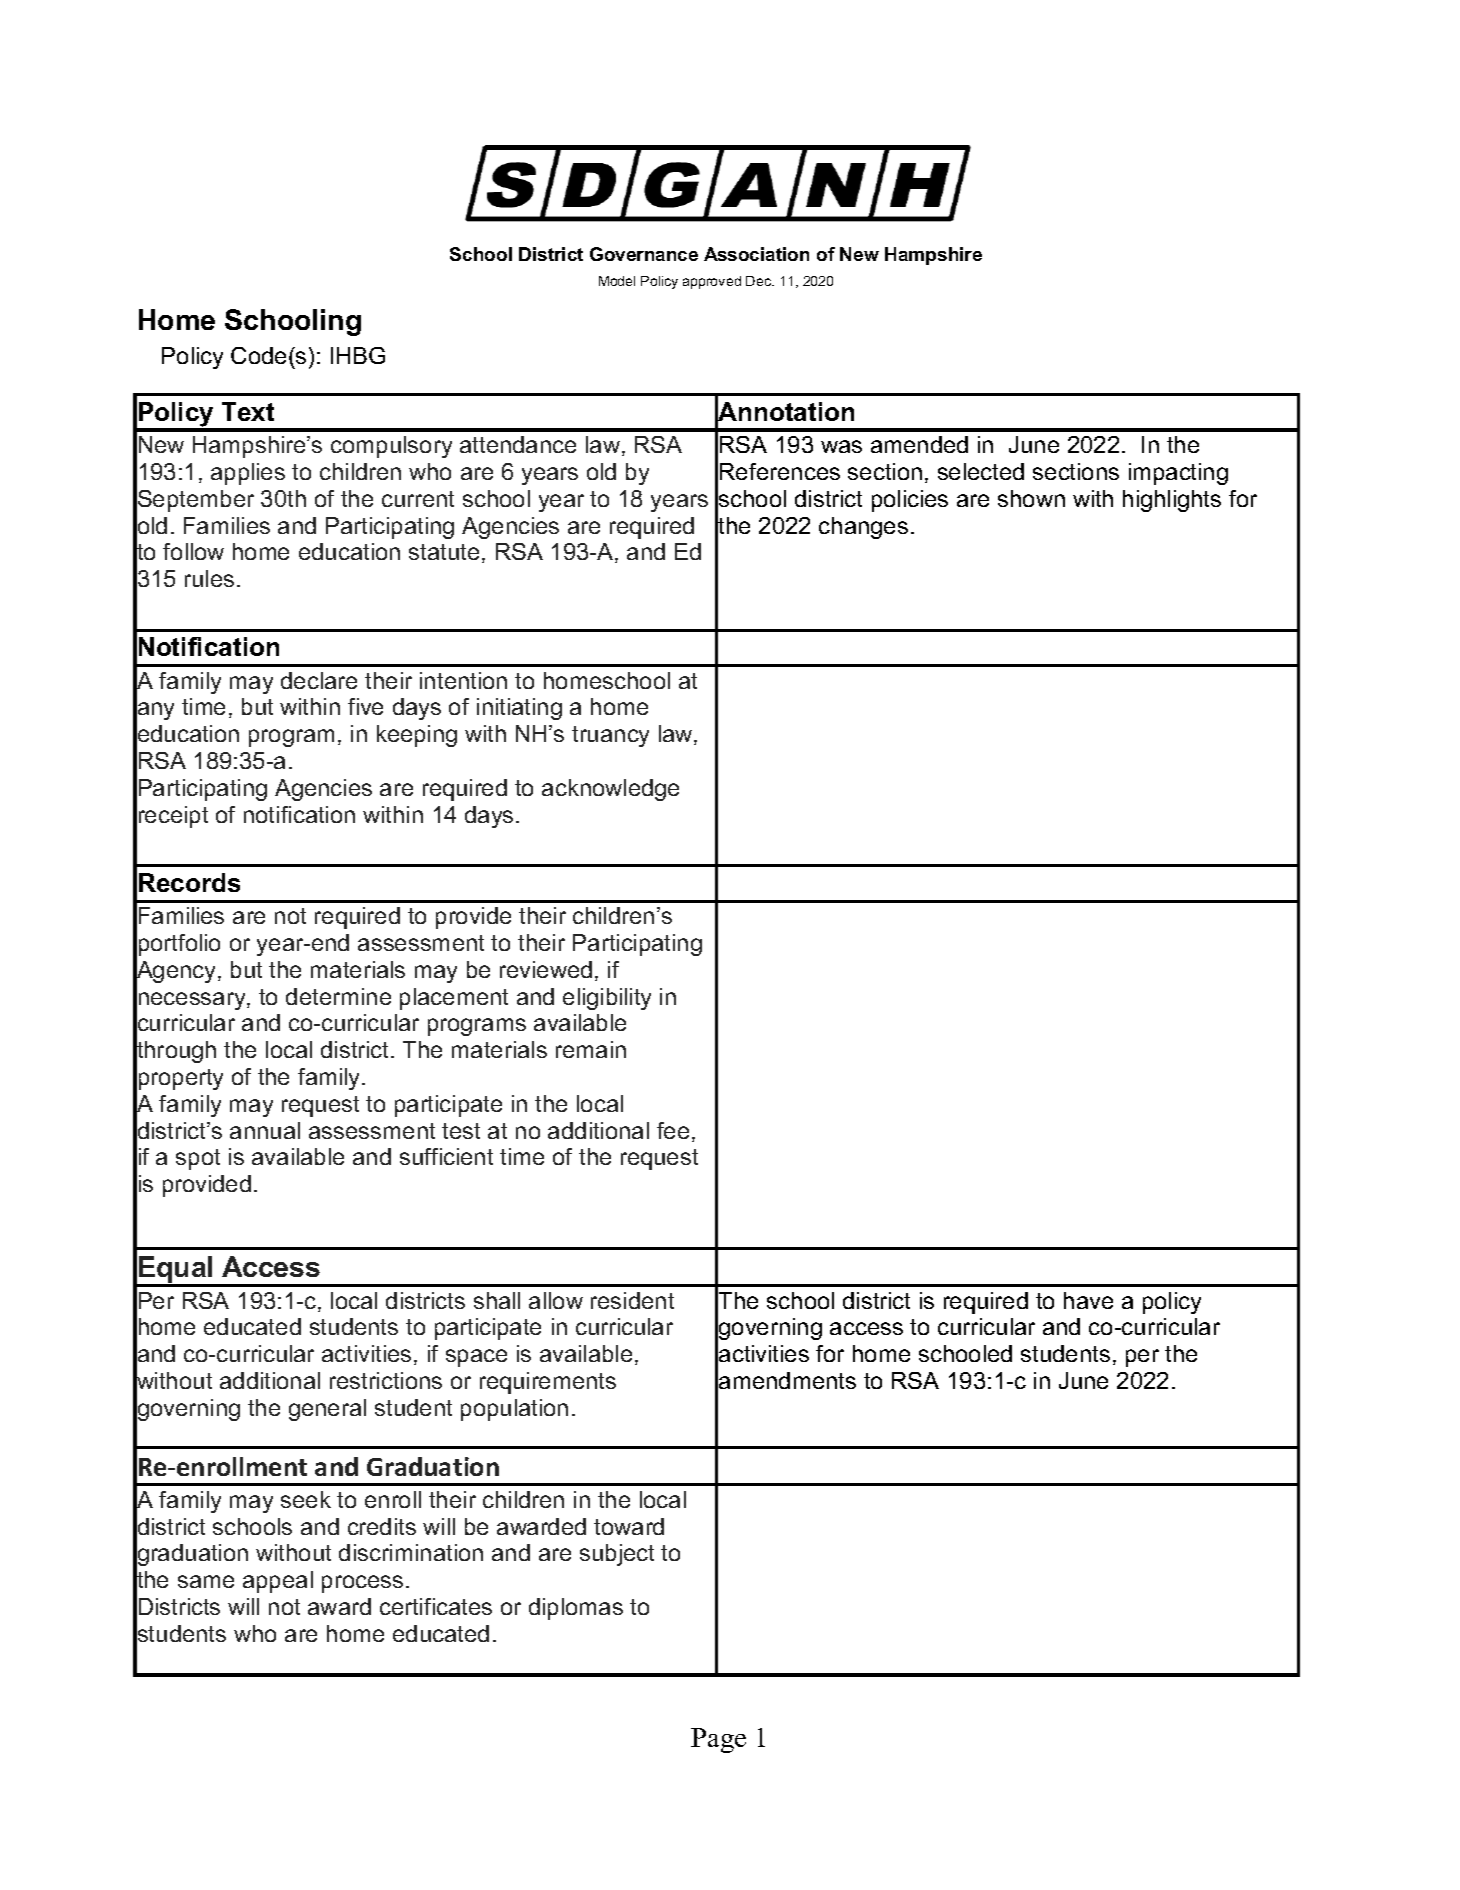 Image resolution: width=1460 pixels, height=1890 pixels. What do you see at coordinates (327, 1410) in the screenshot?
I see `general` at bounding box center [327, 1410].
